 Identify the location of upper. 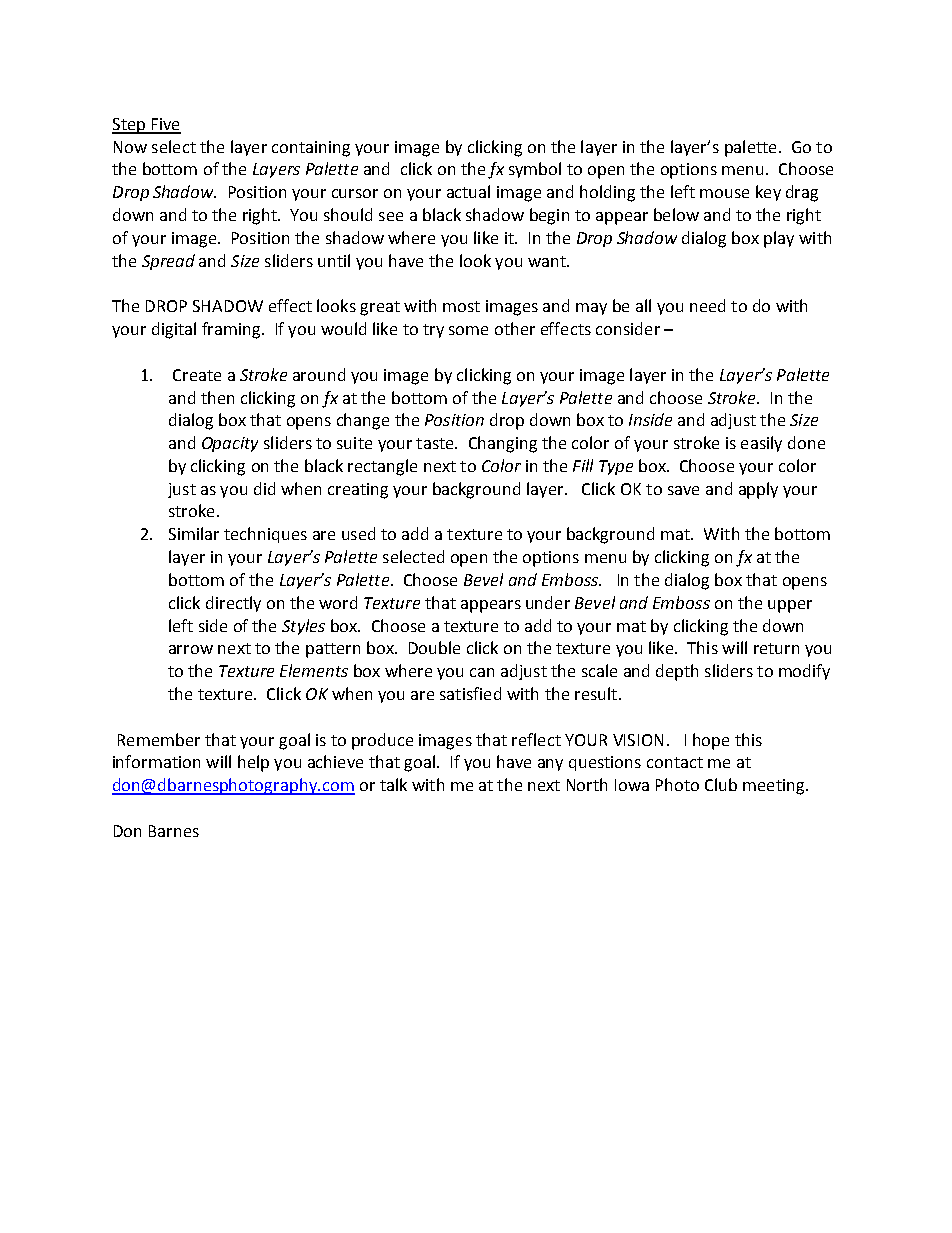
(790, 606).
